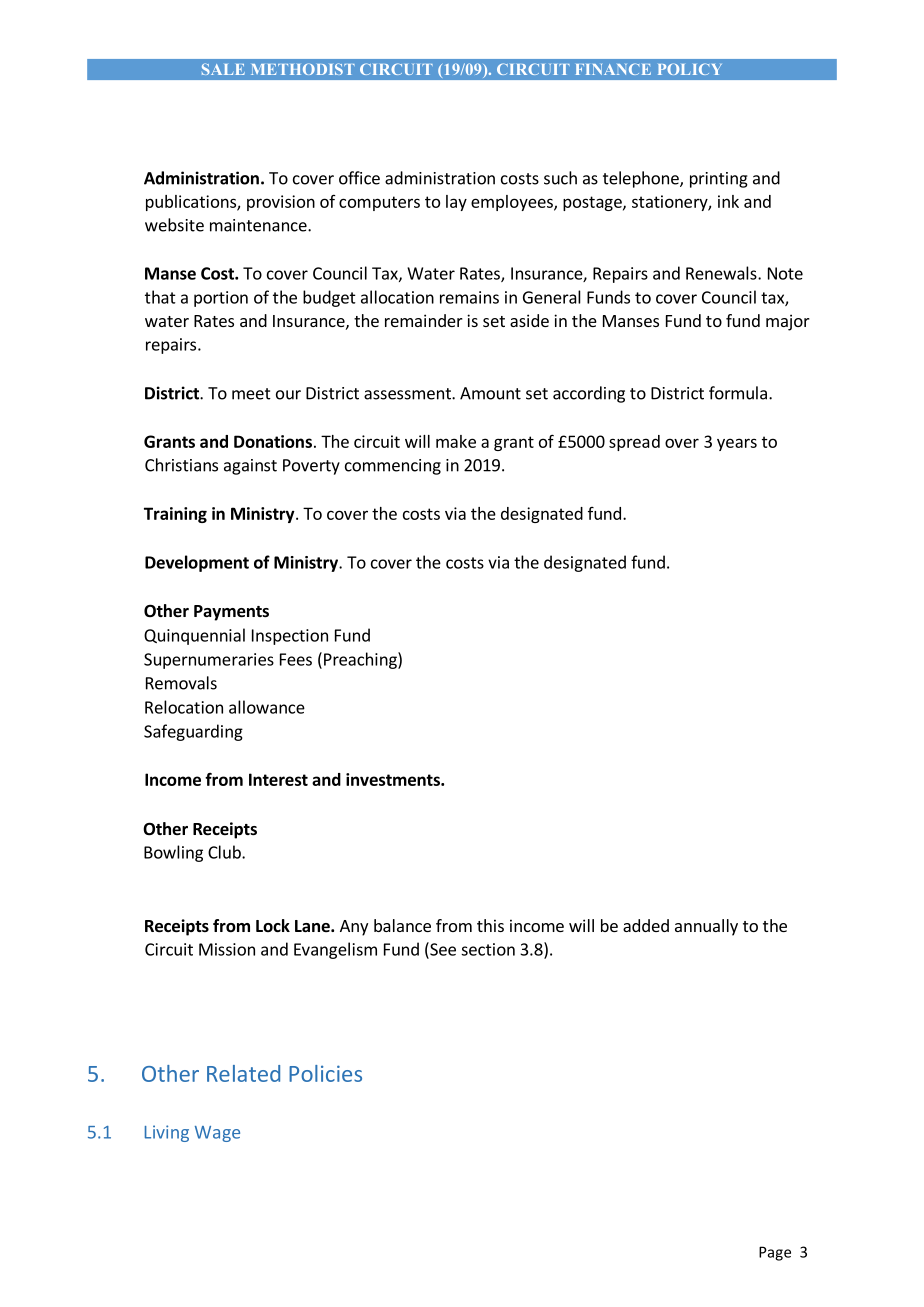 The width and height of the image is (924, 1307). Describe the element at coordinates (456, 203) in the image. I see `lay` at that location.
